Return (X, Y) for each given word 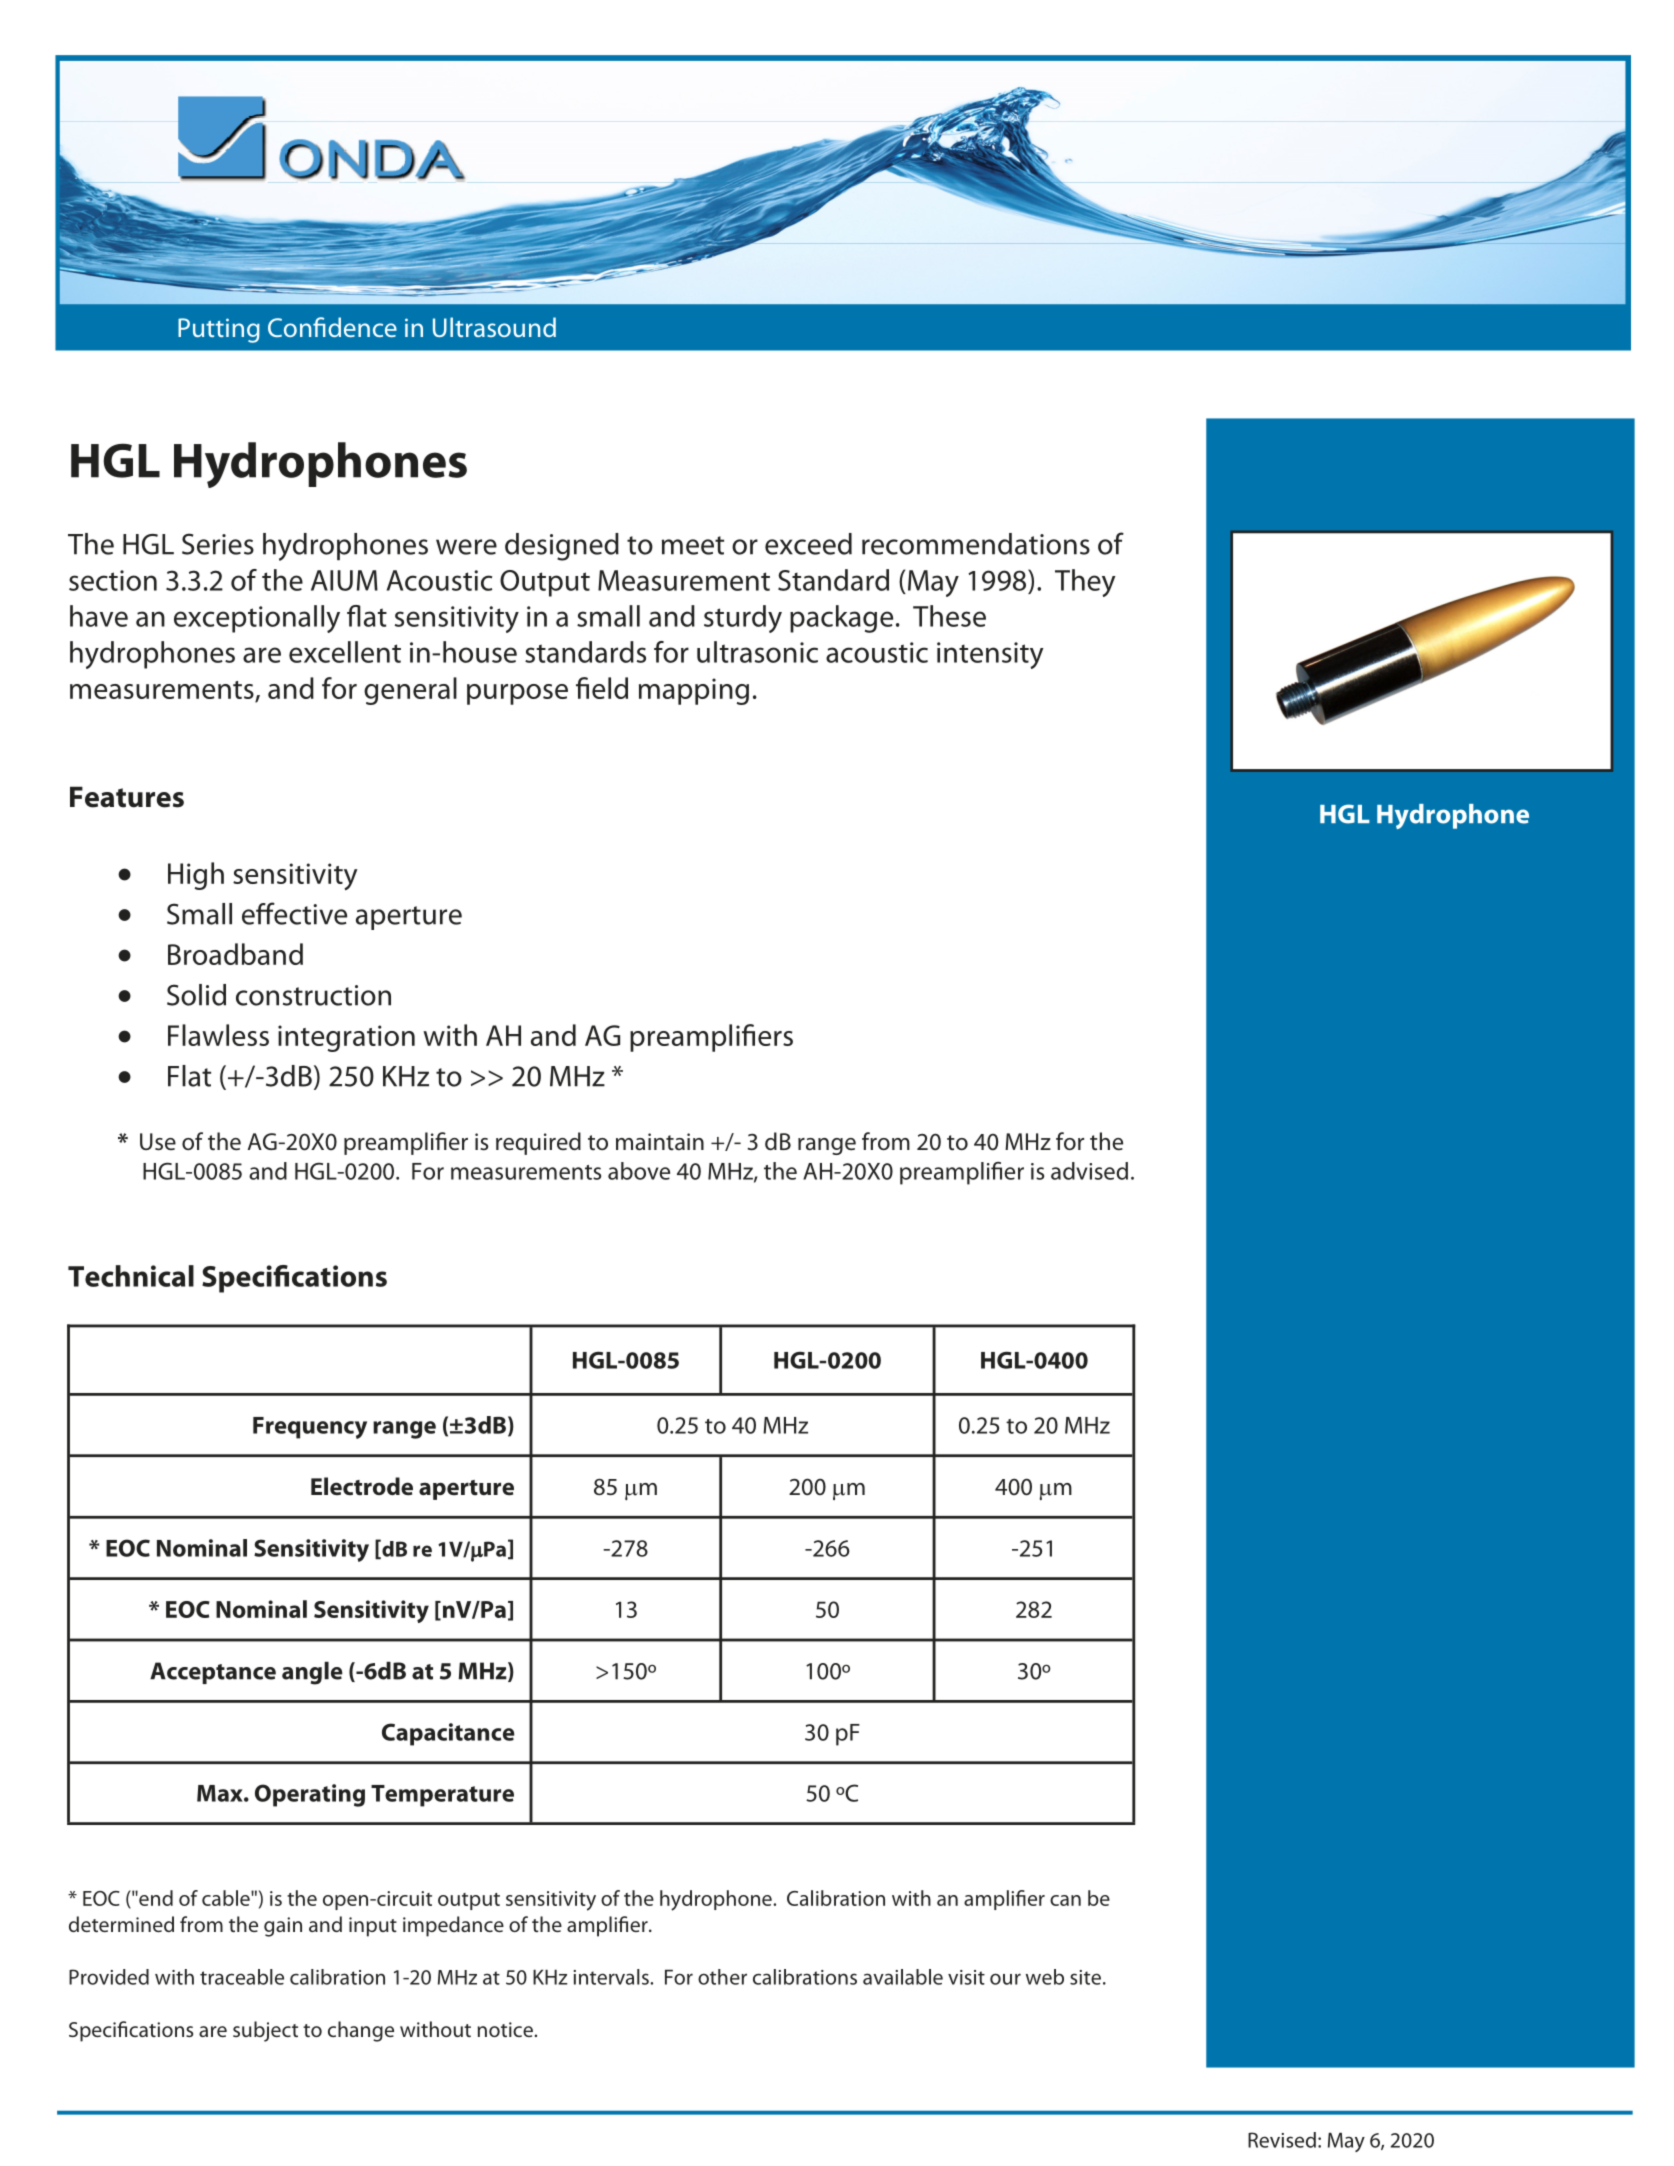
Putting (219, 330)
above (639, 1171)
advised (1089, 1171)
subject (265, 2031)
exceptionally (257, 619)
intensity (990, 655)
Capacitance (448, 1734)
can (1065, 1900)
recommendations (976, 544)
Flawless (218, 1035)
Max (221, 1793)
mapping (694, 691)
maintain (660, 1142)
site (1085, 1977)
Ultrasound (494, 327)
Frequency (310, 1428)
